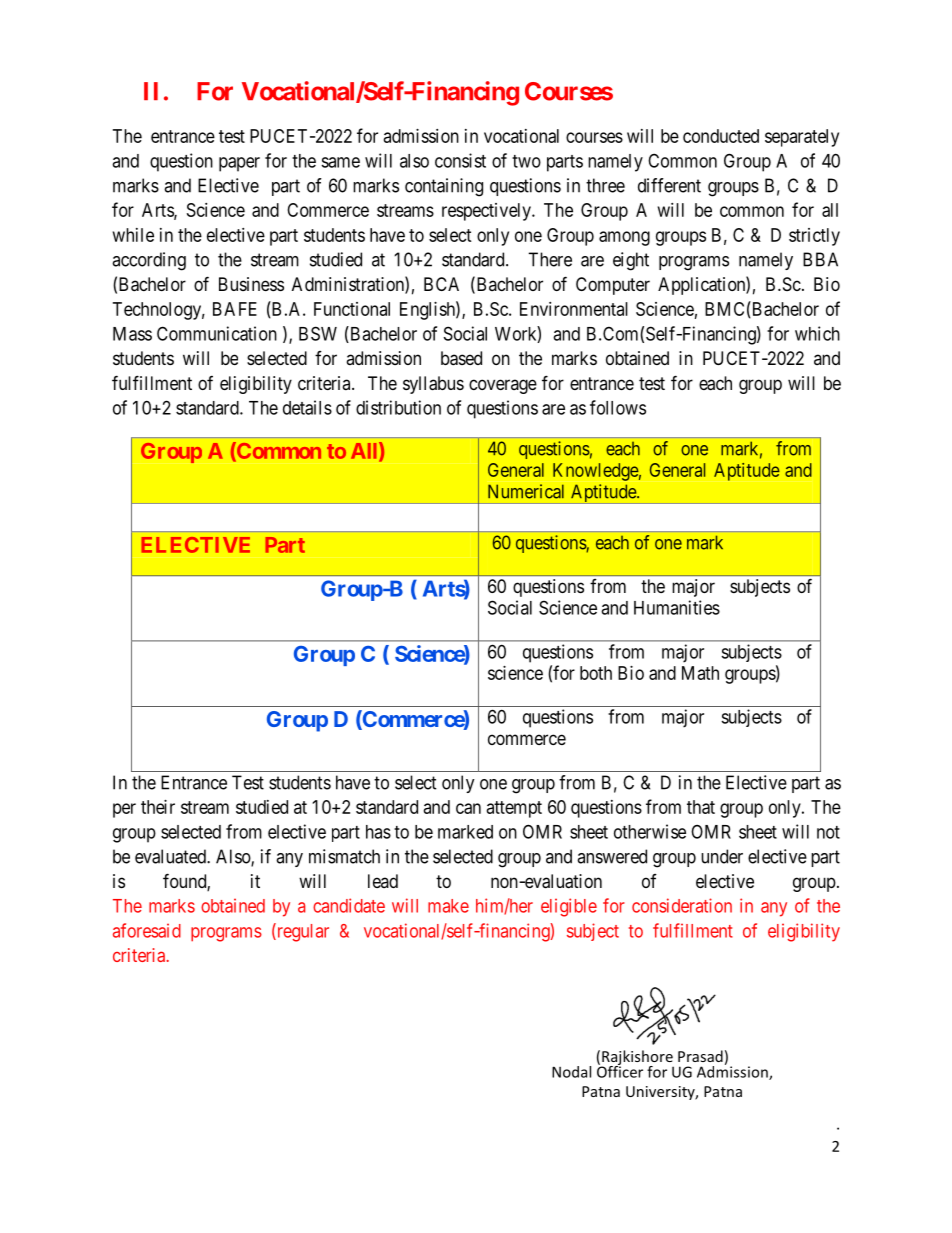 The width and height of the screenshot is (952, 1233). I want to click on both, so click(596, 673).
